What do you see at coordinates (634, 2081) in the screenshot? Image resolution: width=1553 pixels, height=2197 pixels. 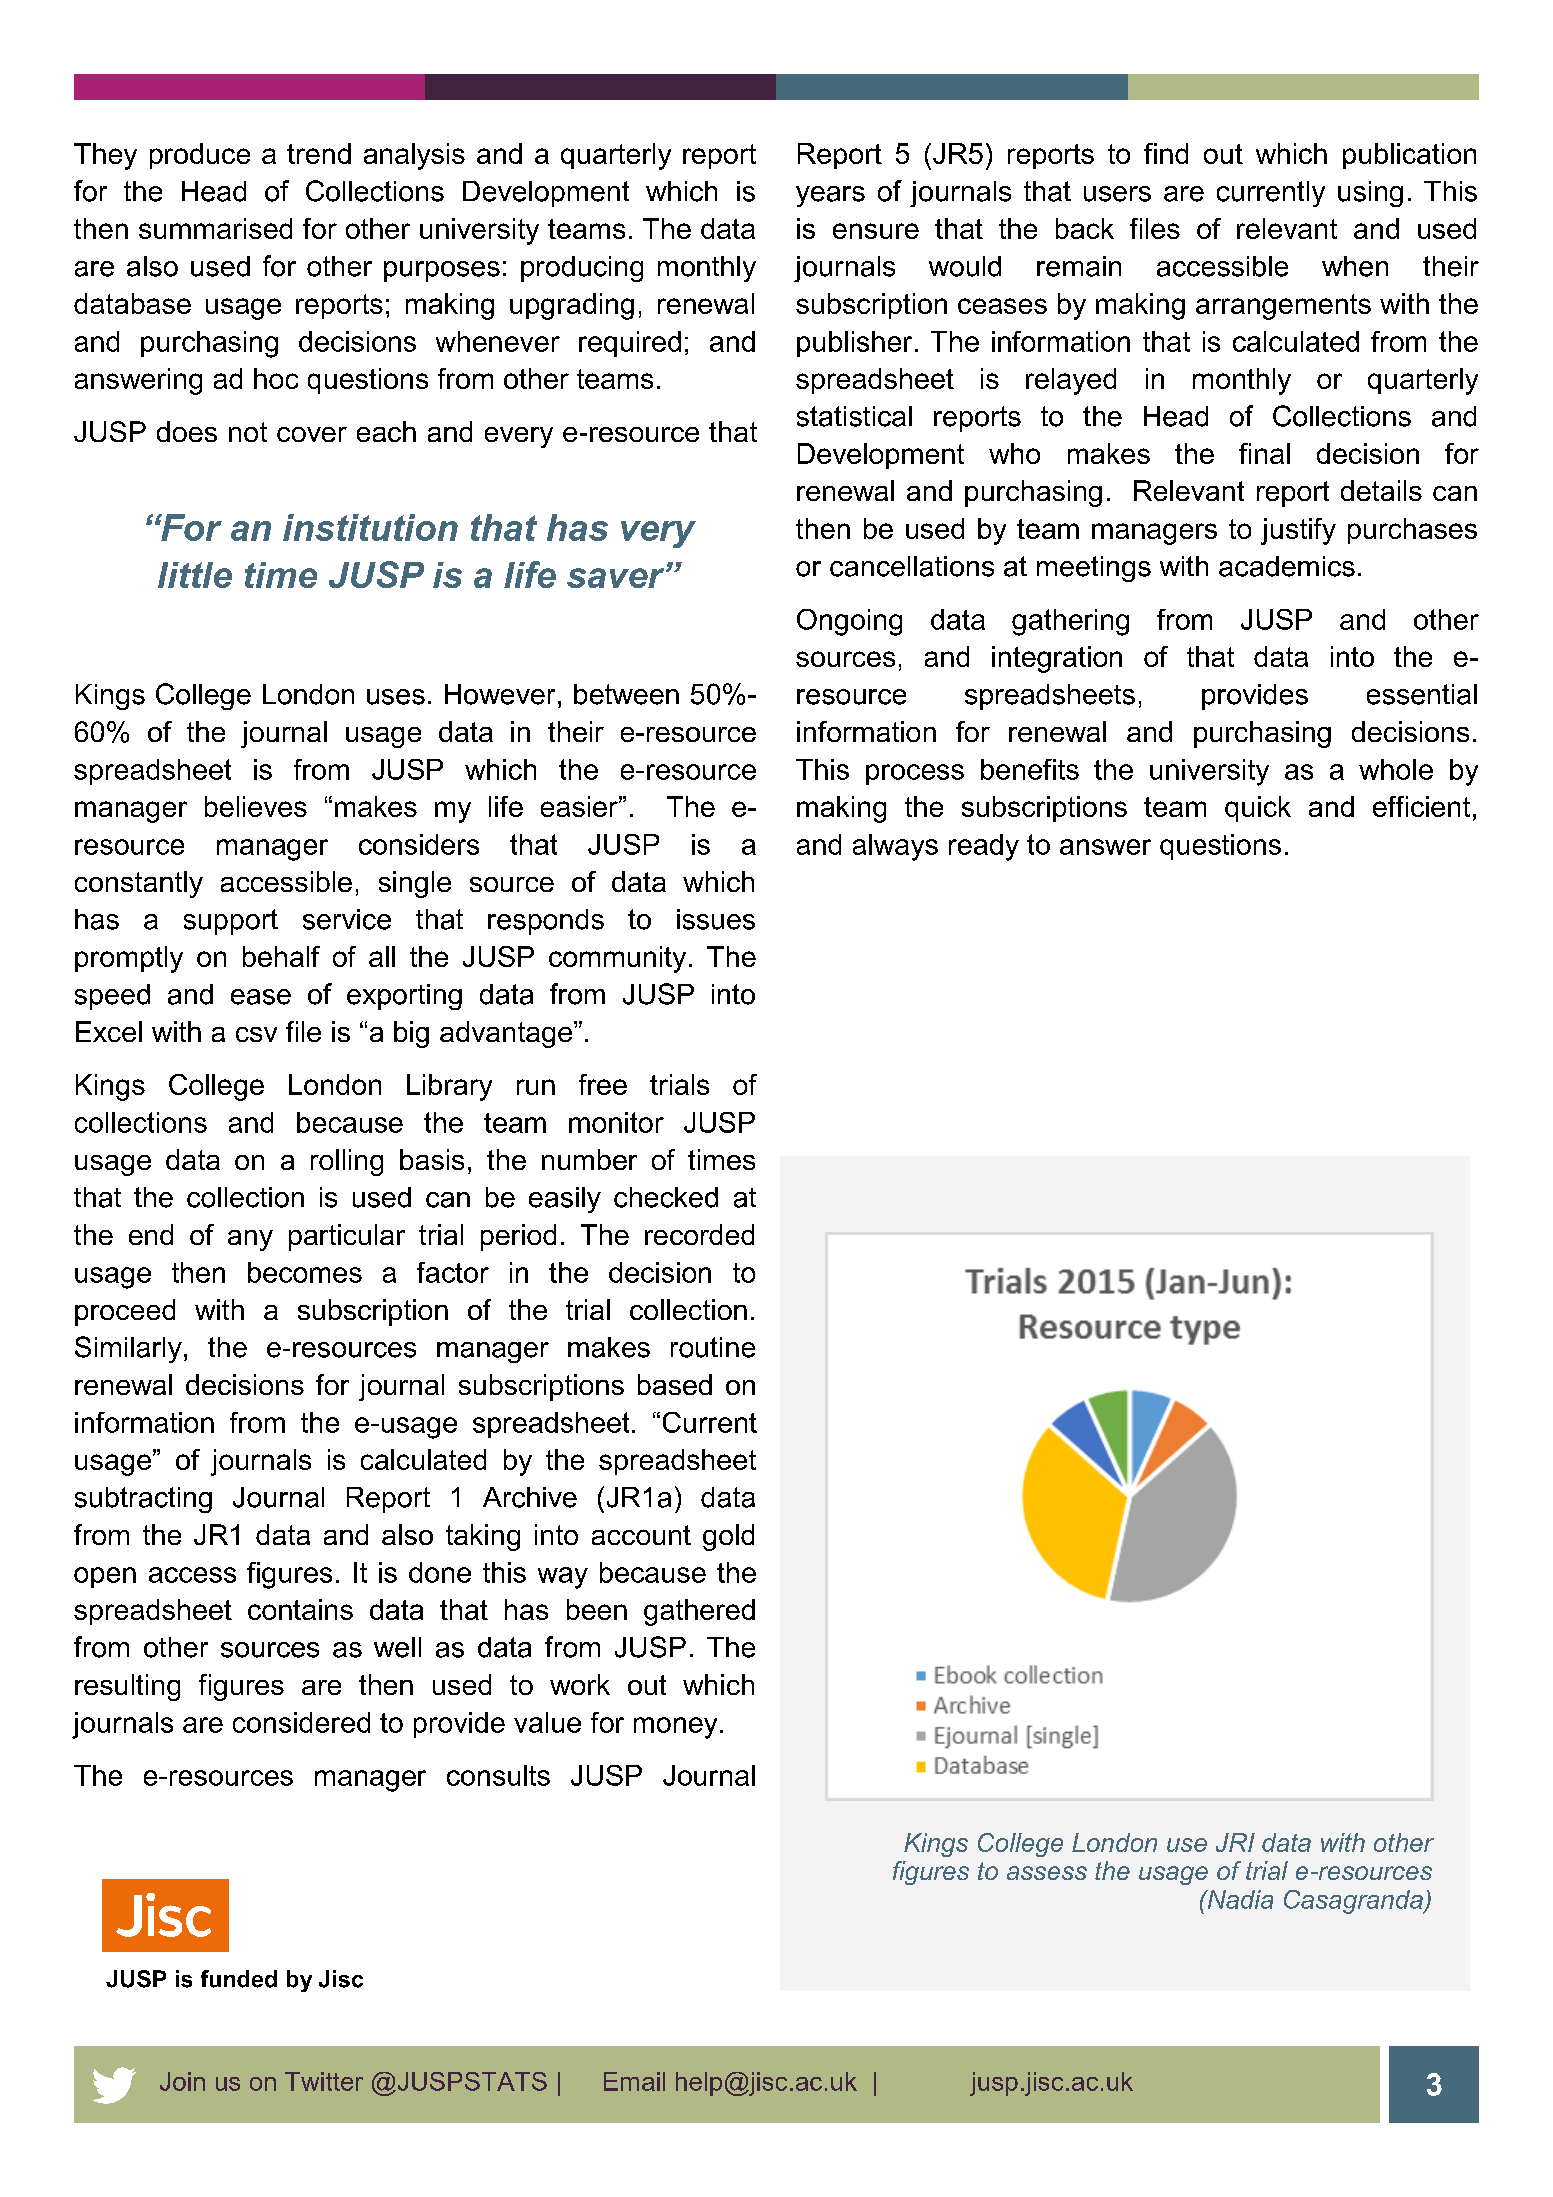 I see `Email` at bounding box center [634, 2081].
